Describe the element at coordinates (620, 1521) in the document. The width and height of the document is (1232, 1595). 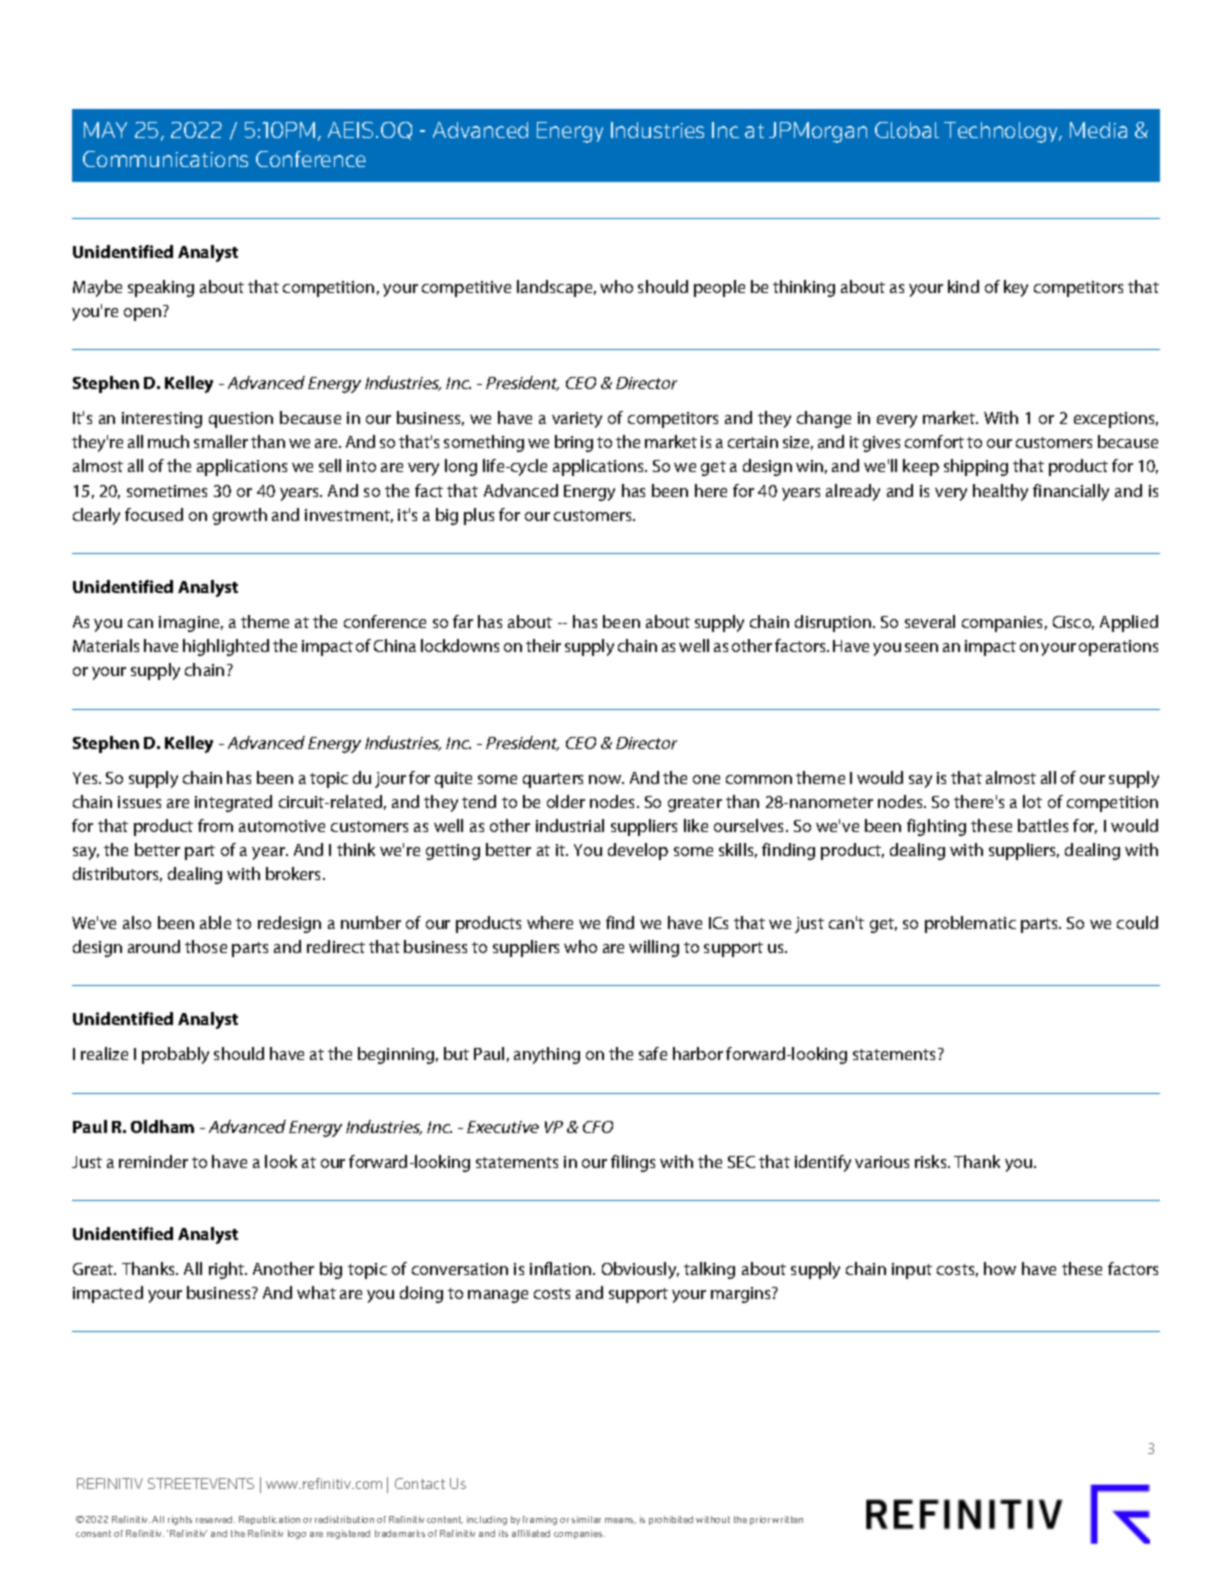
I see `means` at that location.
